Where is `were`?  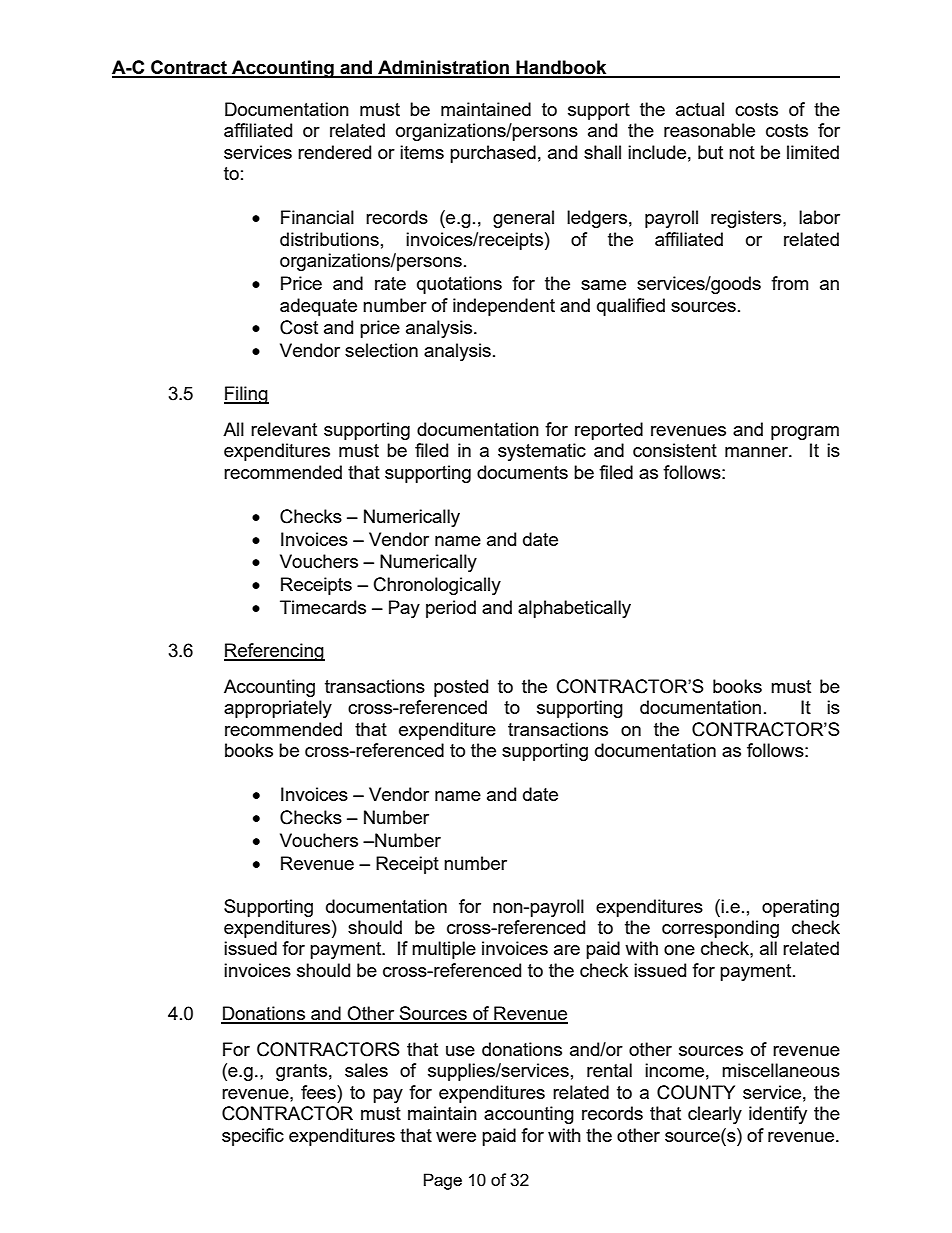 were is located at coordinates (456, 1137).
